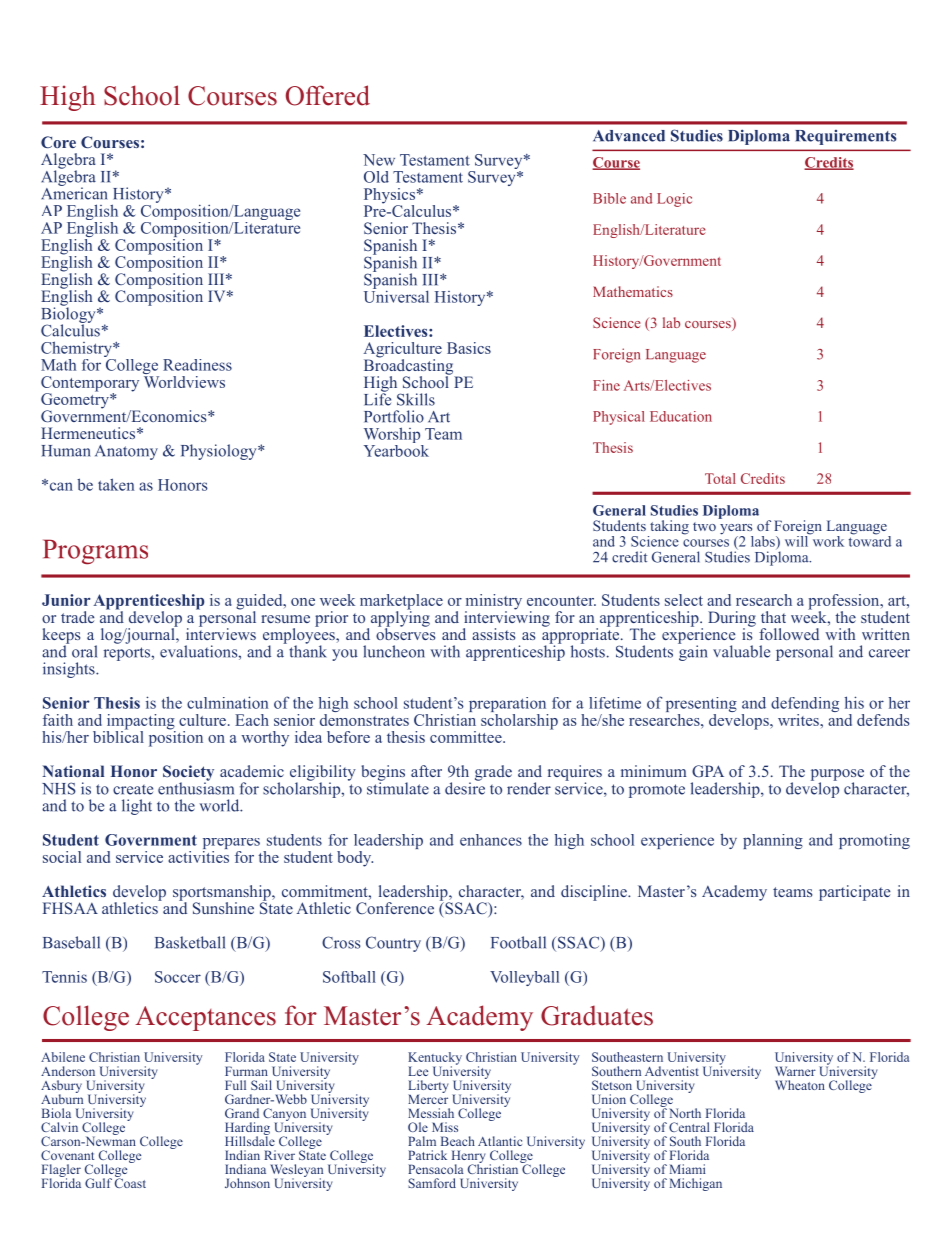  Describe the element at coordinates (58, 142) in the screenshot. I see `Core` at that location.
